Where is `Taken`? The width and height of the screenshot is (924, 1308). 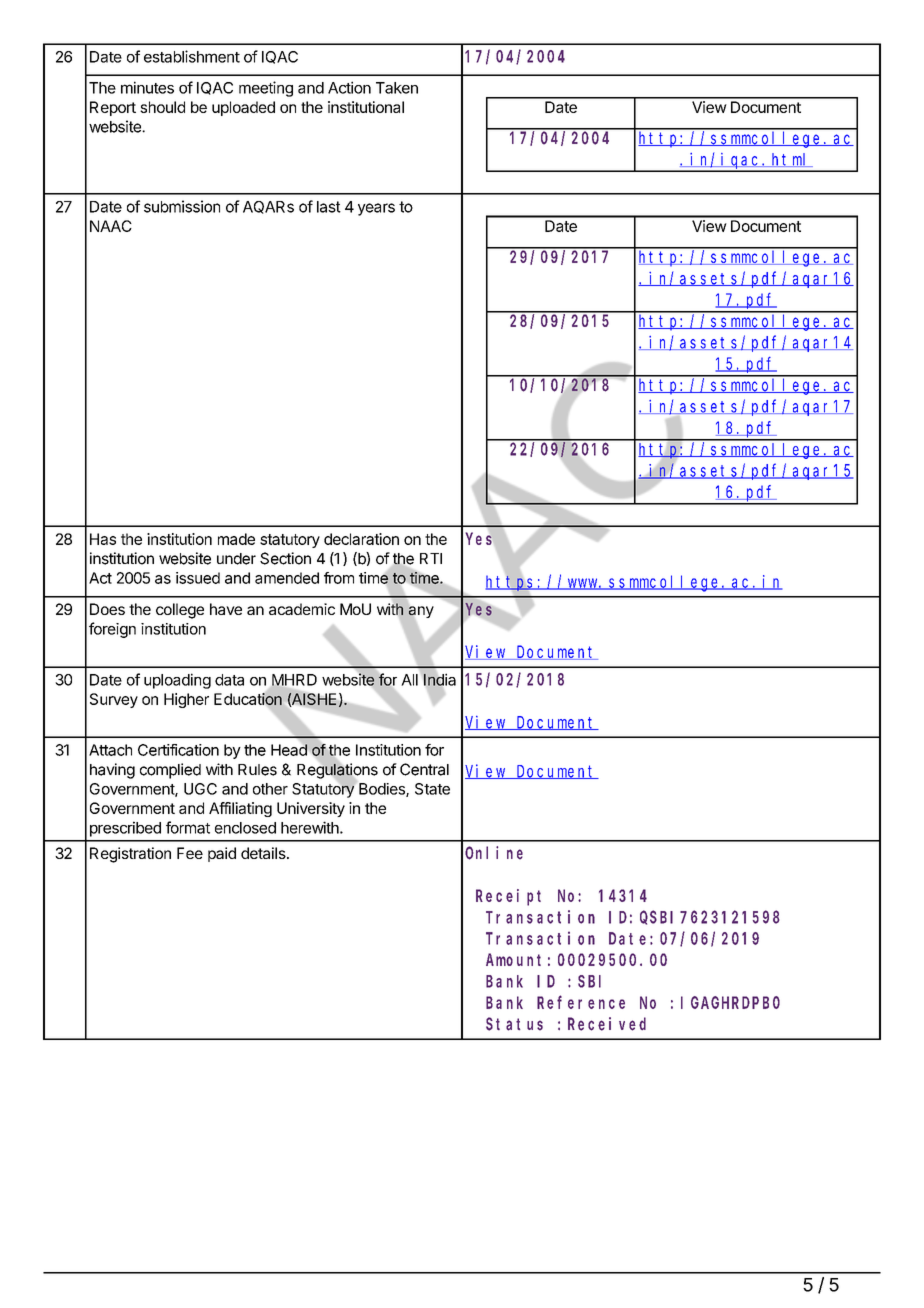
Taken is located at coordinates (397, 88).
